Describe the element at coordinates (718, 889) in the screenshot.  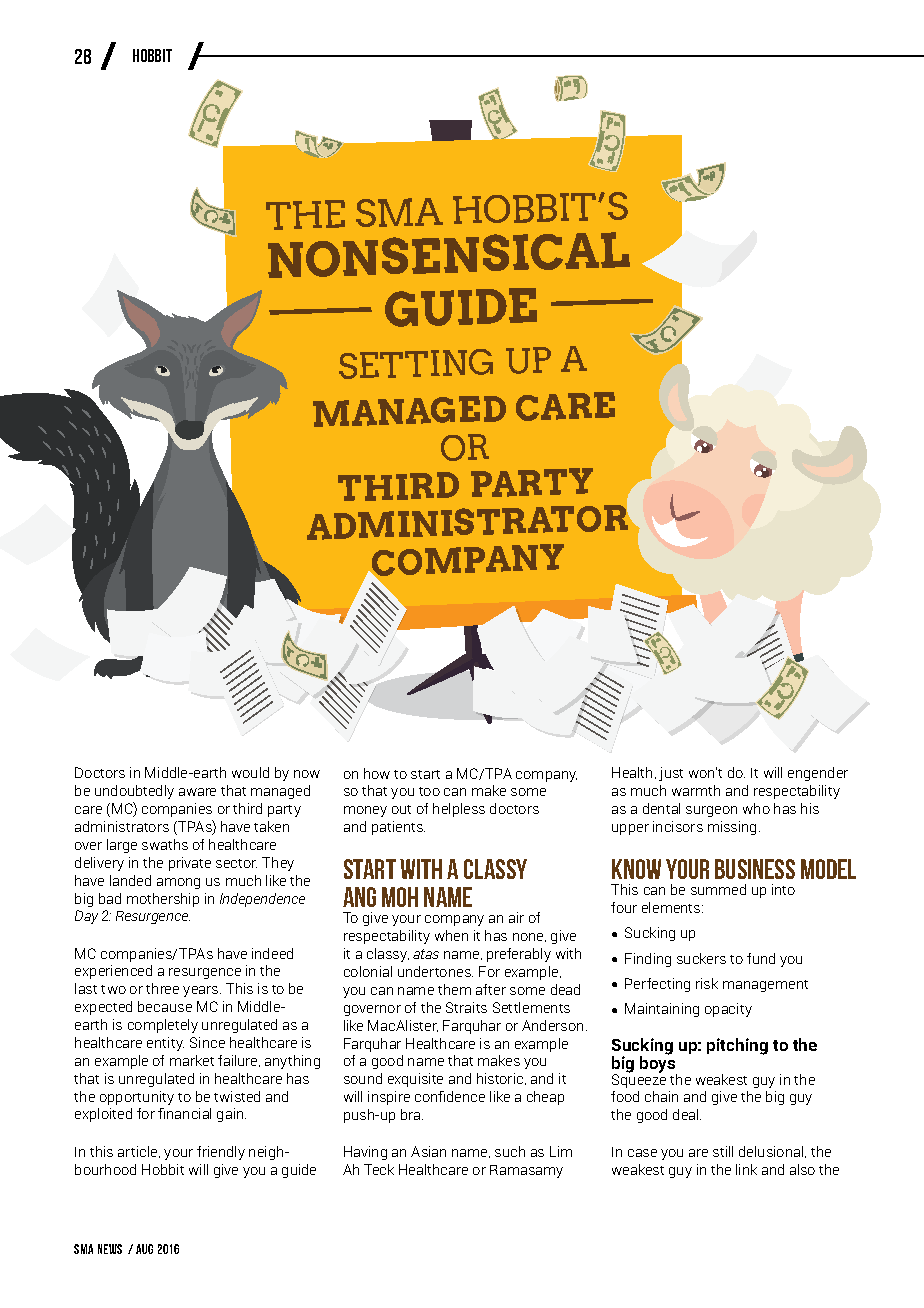
I see `summed` at that location.
